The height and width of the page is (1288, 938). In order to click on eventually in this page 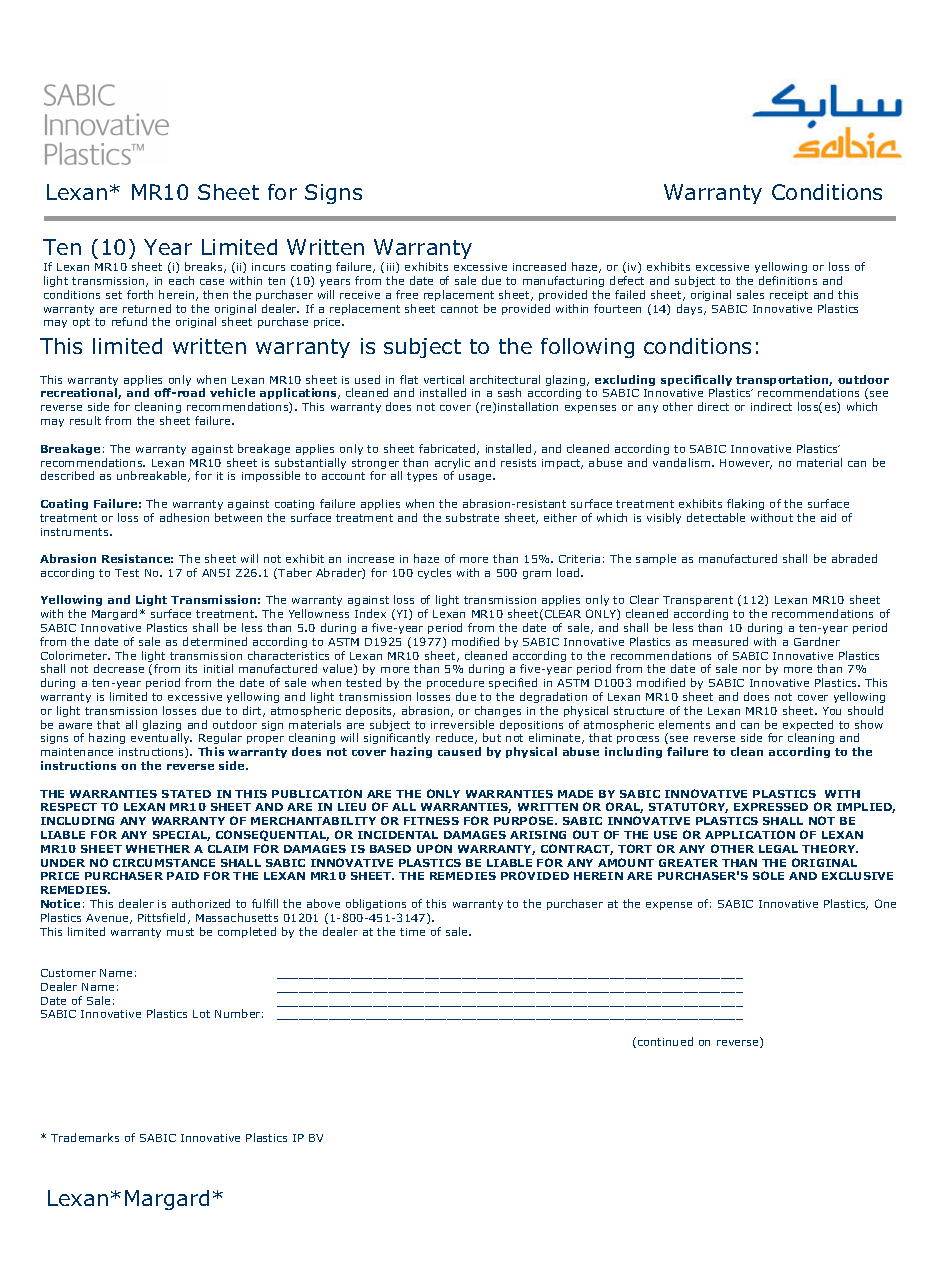, I will do `click(161, 740)`.
